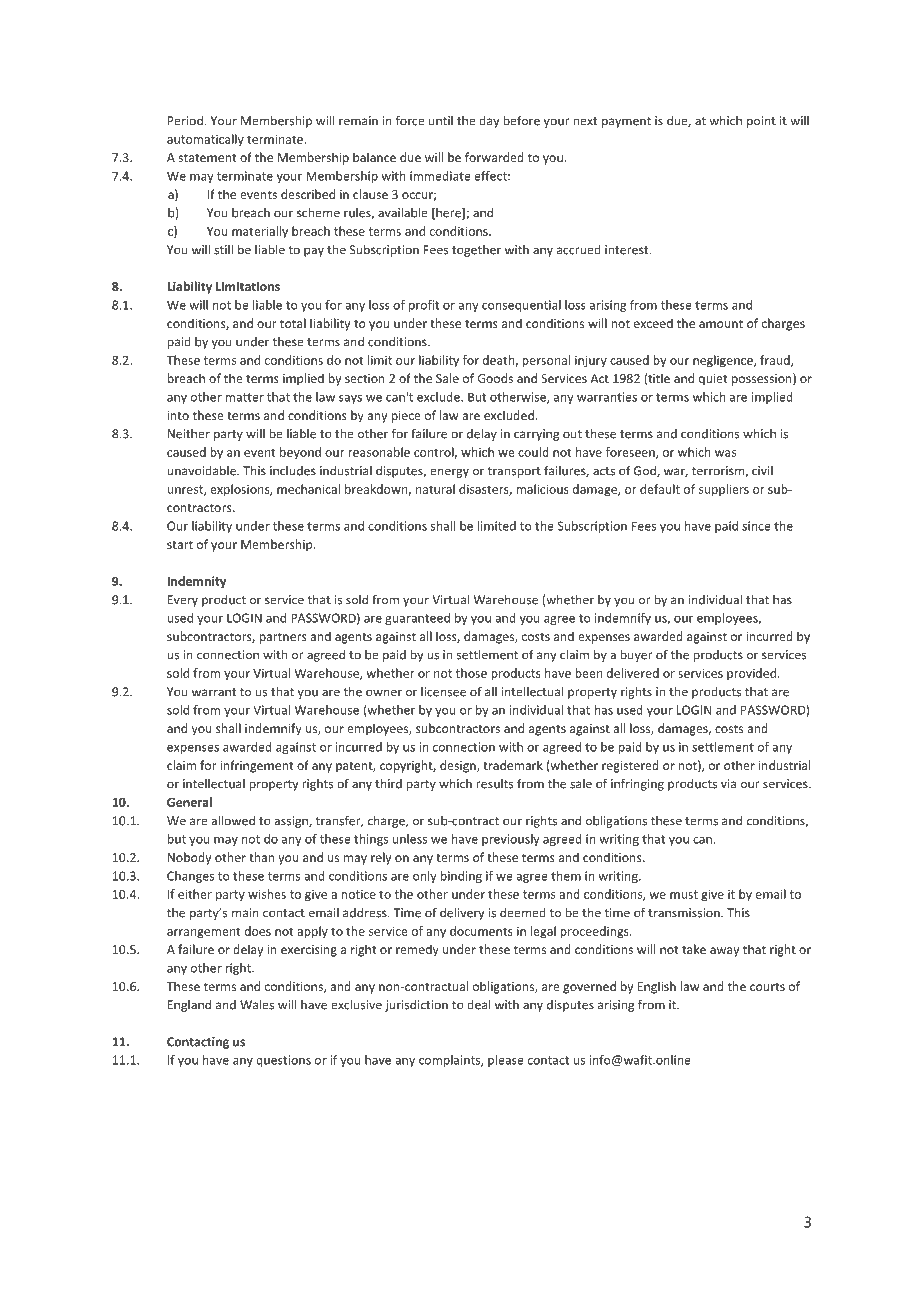 The height and width of the page is (1308, 924). I want to click on statement, so click(207, 158).
